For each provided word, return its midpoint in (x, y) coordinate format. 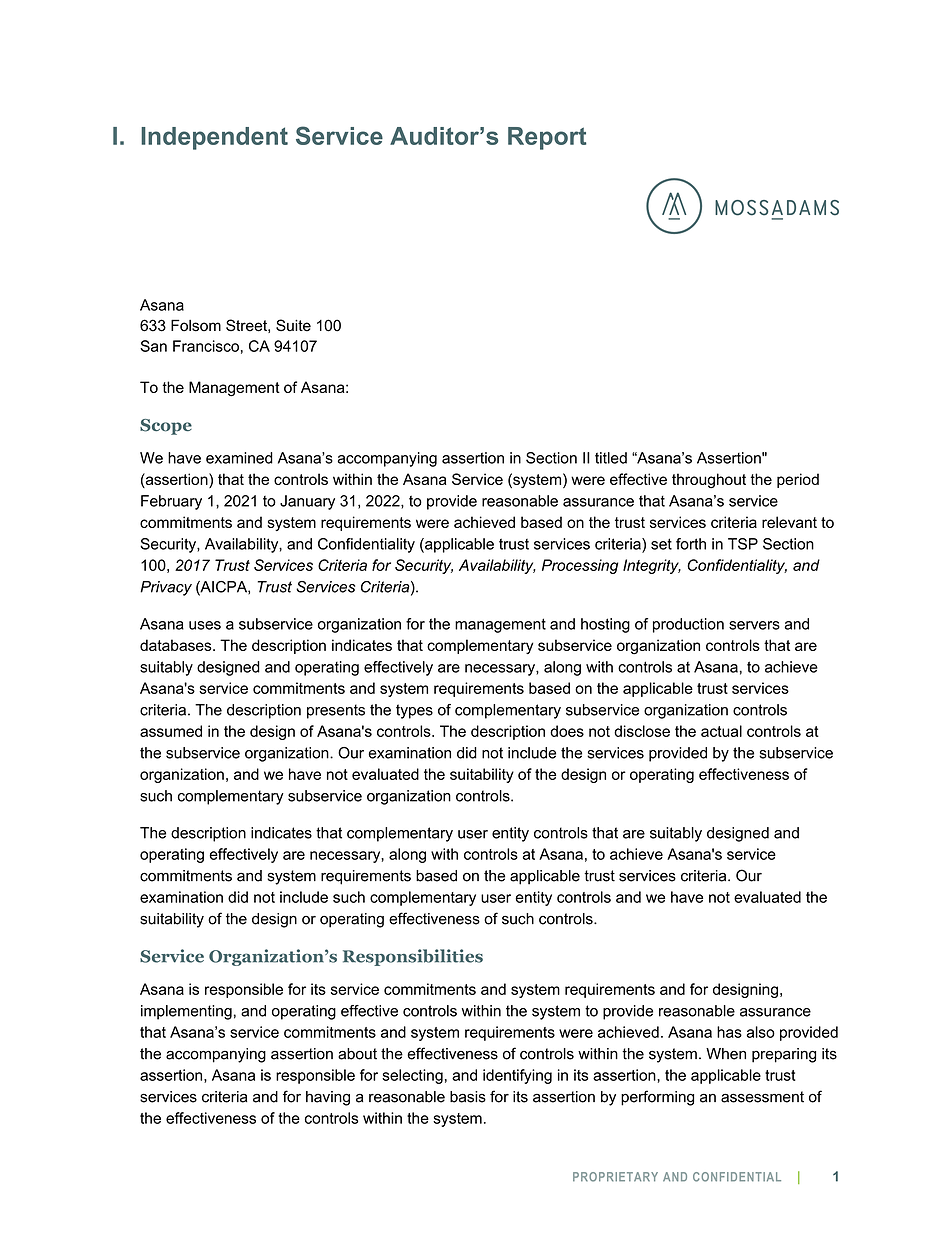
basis (468, 1097)
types (414, 711)
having (328, 1098)
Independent (214, 138)
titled (611, 458)
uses (205, 625)
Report (547, 138)
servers (754, 625)
